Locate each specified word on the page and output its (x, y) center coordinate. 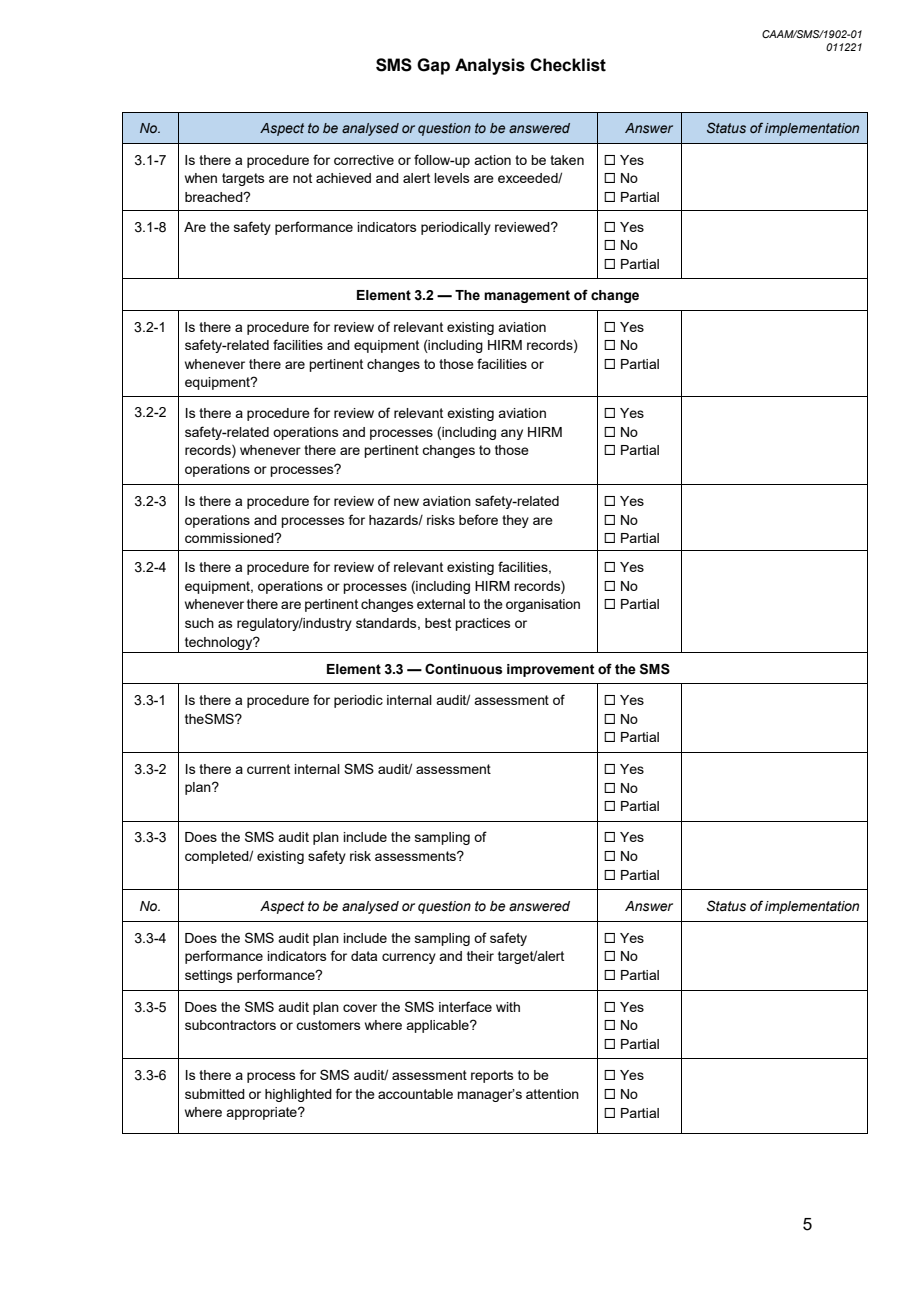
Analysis (490, 66)
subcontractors (230, 1025)
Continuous (463, 669)
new (406, 502)
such (199, 623)
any (512, 434)
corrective (364, 160)
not (302, 178)
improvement (551, 670)
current (268, 769)
